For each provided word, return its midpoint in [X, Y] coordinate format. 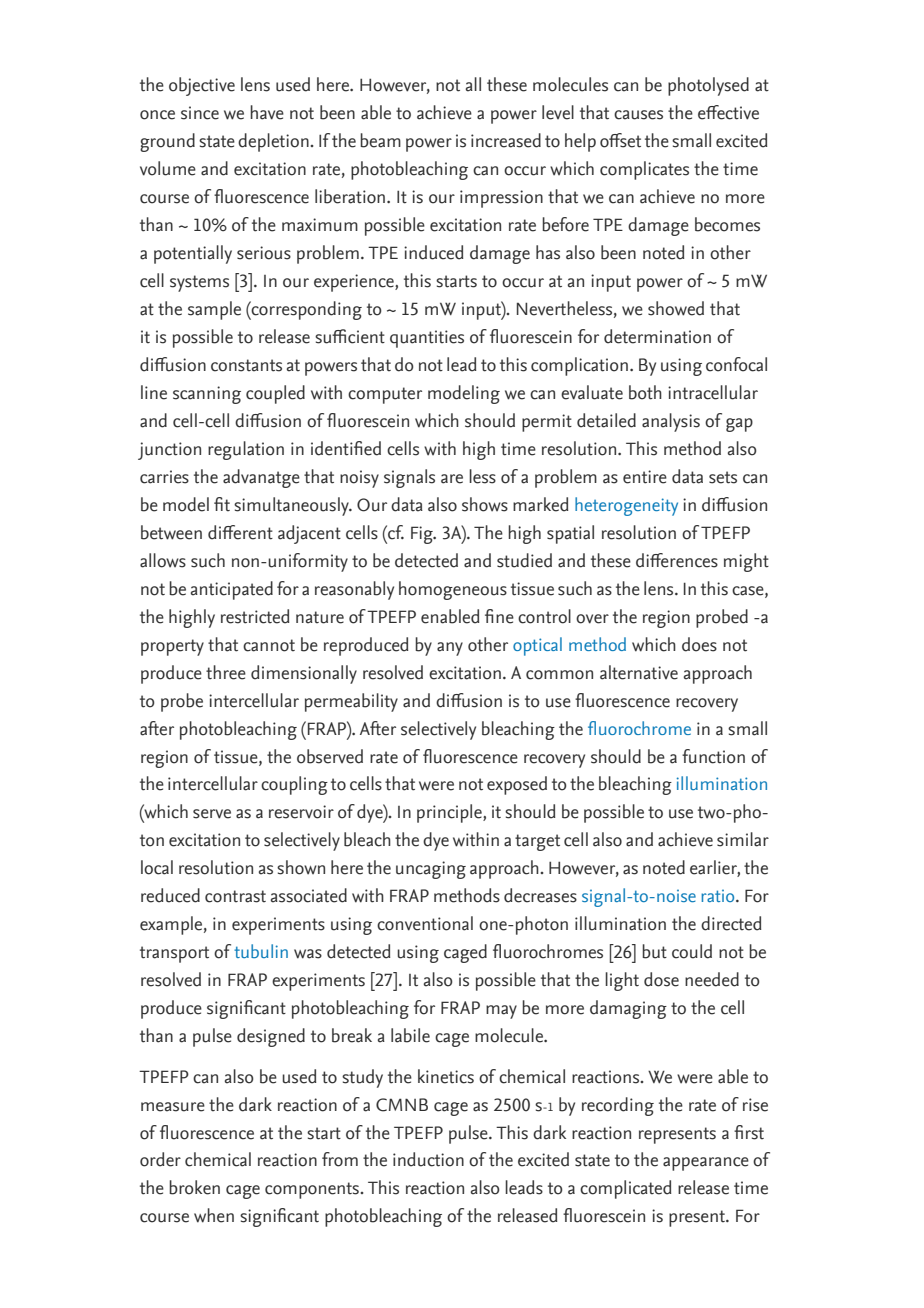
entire [645, 477]
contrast [235, 896]
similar [743, 839]
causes [638, 115]
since [200, 113]
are [452, 479]
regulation [246, 450]
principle [450, 813]
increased [506, 140]
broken [194, 1187]
